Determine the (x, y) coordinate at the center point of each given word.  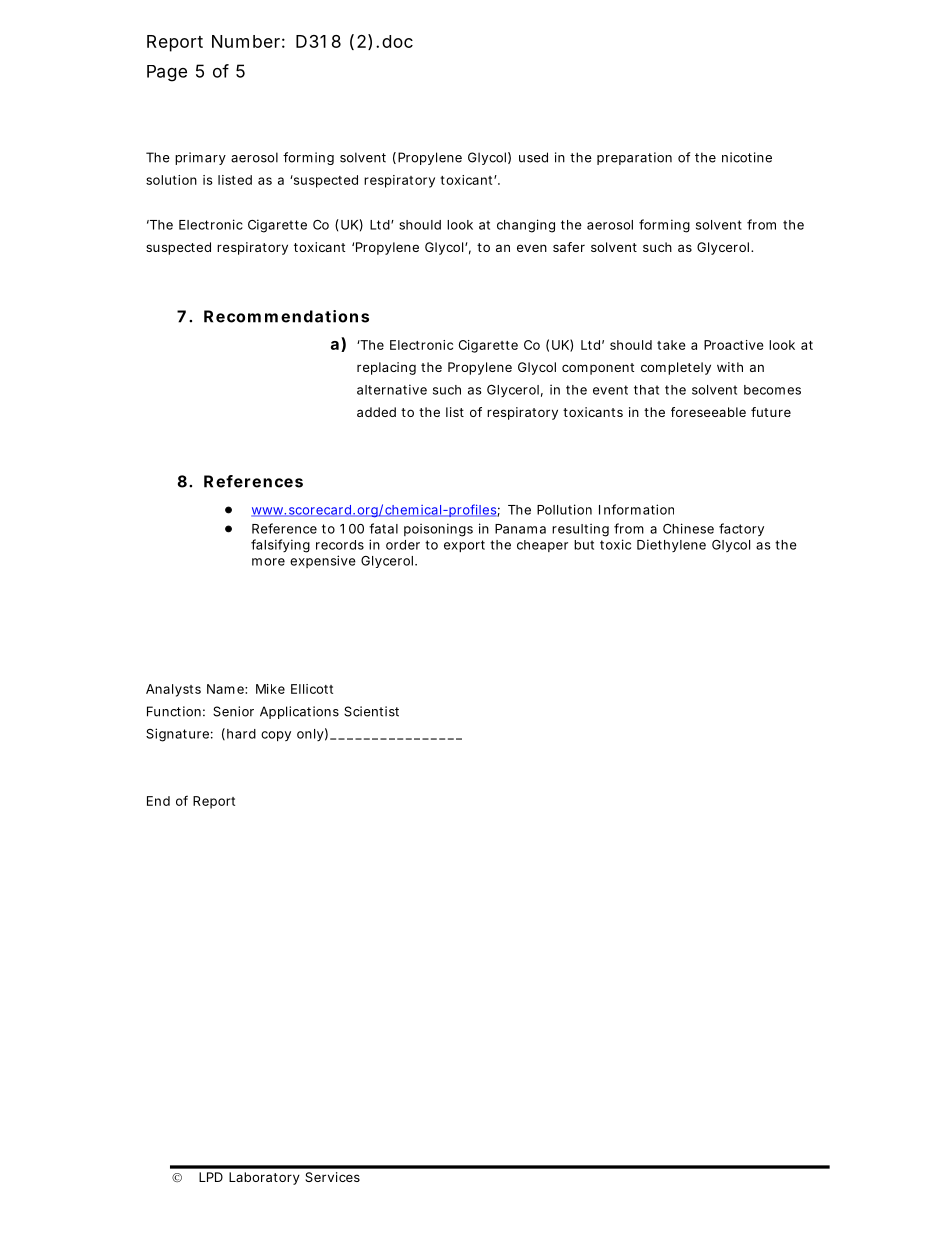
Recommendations (286, 316)
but (584, 545)
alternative (392, 389)
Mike (270, 689)
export (464, 546)
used (533, 157)
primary (200, 158)
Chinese (688, 528)
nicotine (747, 157)
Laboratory (264, 1178)
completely (676, 368)
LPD (211, 1177)
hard (241, 734)
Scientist (371, 711)
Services (332, 1177)
